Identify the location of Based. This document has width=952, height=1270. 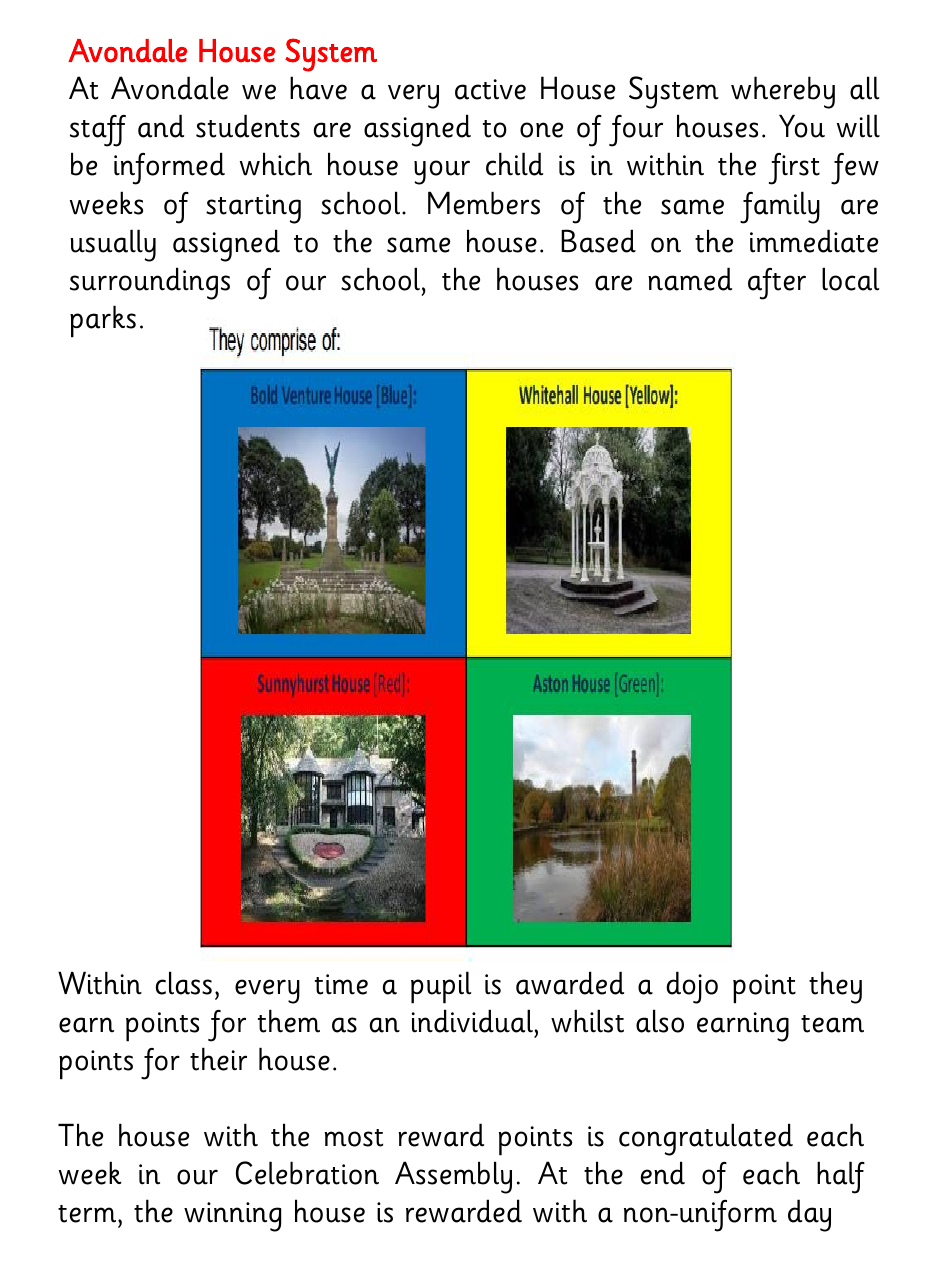
(598, 241).
